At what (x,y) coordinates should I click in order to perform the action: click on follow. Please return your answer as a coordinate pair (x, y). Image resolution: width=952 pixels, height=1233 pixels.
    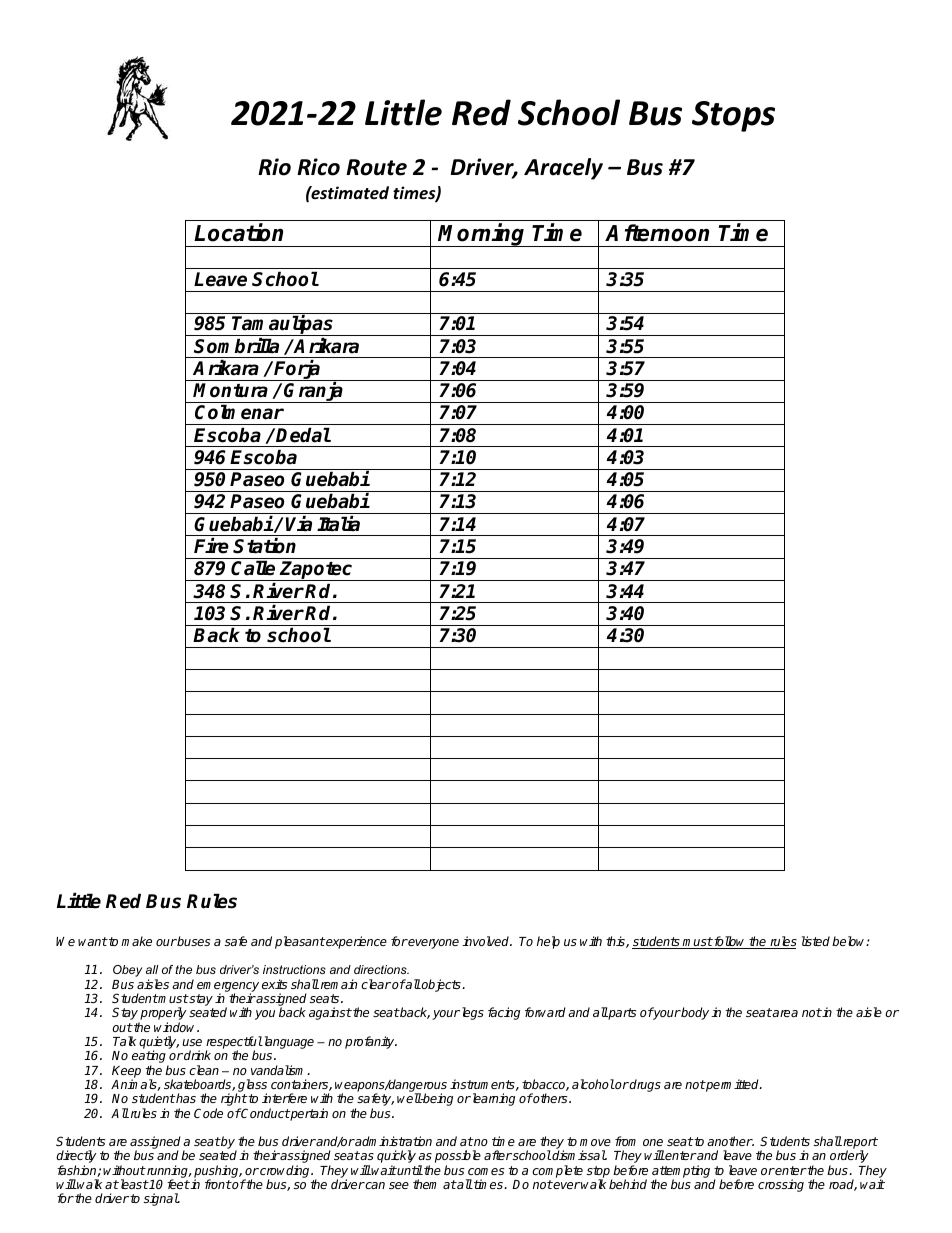
    Looking at the image, I should click on (730, 942).
